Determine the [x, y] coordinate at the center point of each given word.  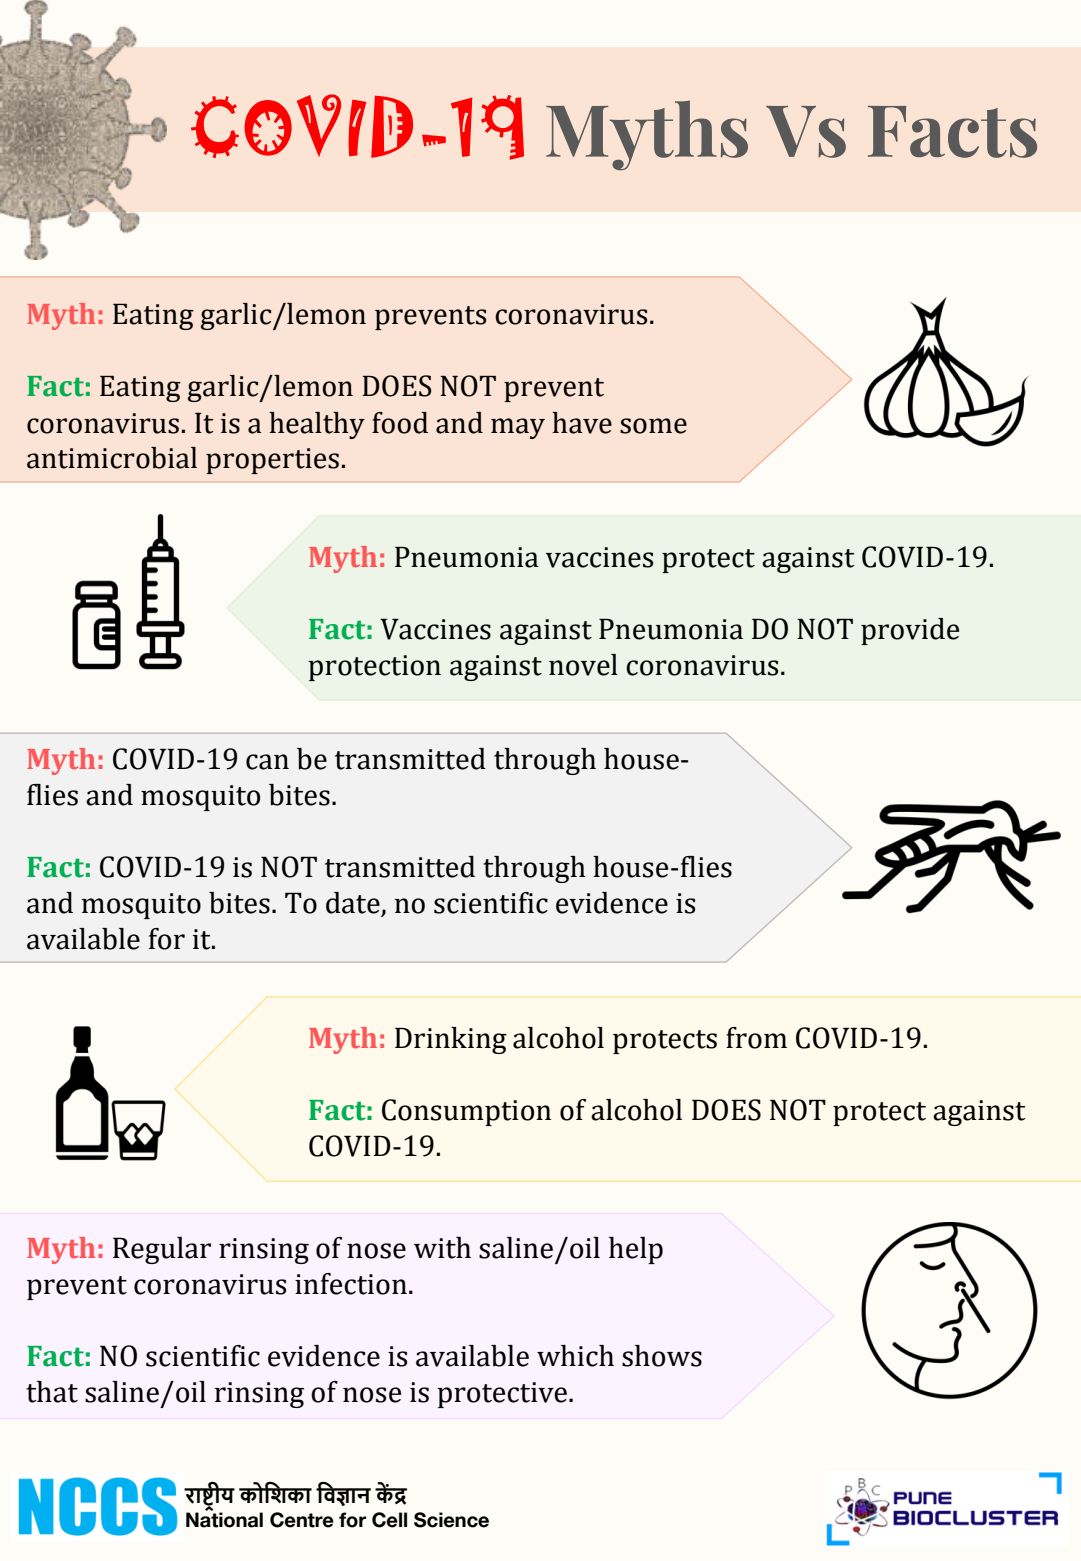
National [224, 1520]
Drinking [451, 1040]
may [518, 428]
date [353, 903]
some [653, 426]
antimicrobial [112, 458]
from [756, 1038]
